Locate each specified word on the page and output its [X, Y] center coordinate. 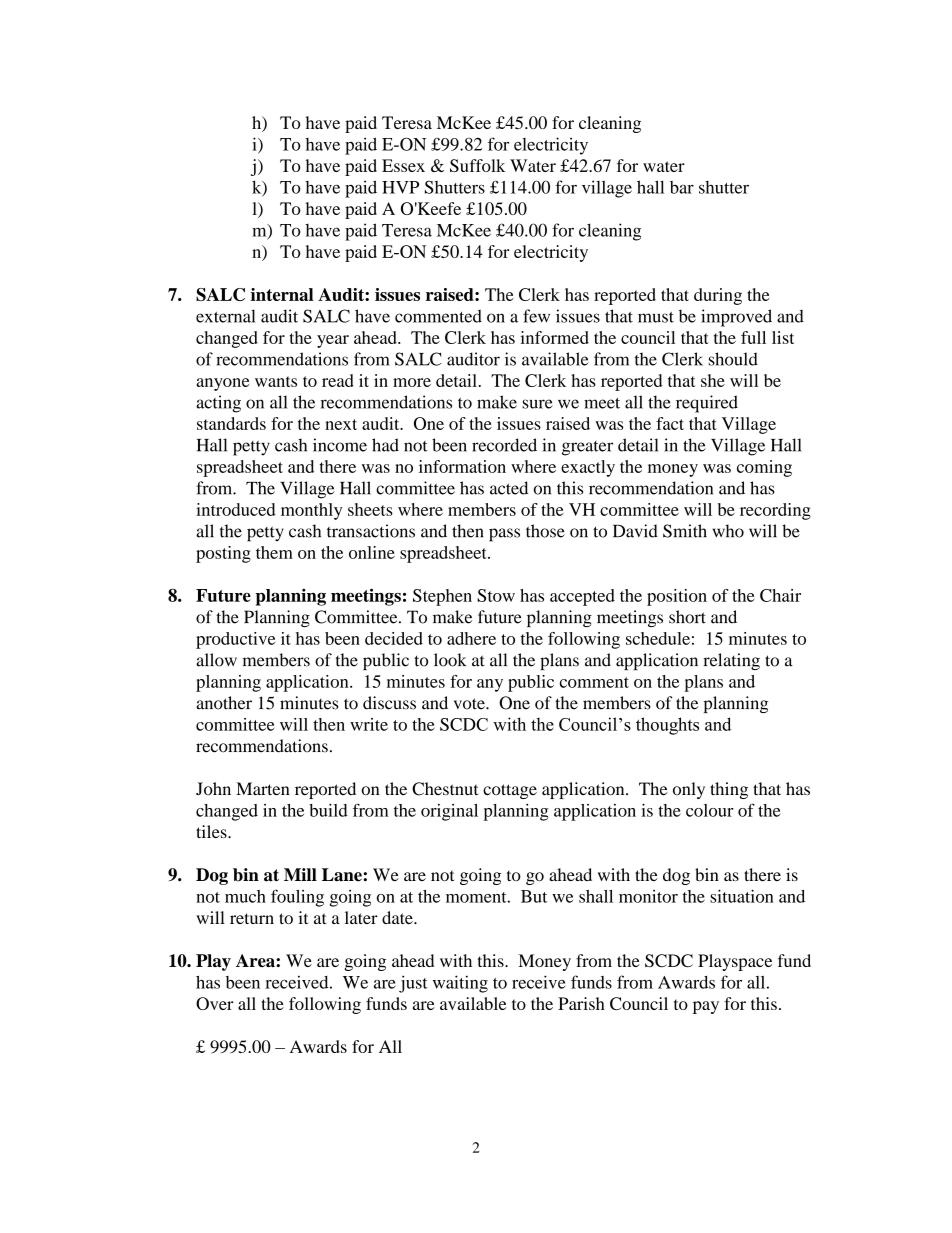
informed [554, 337]
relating [731, 661]
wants [276, 381]
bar [682, 187]
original [449, 812]
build [328, 810]
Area [256, 960]
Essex [403, 165]
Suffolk [477, 165]
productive [235, 640]
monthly [311, 511]
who [728, 531]
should [733, 359]
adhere [471, 638]
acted [509, 488]
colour [710, 810]
